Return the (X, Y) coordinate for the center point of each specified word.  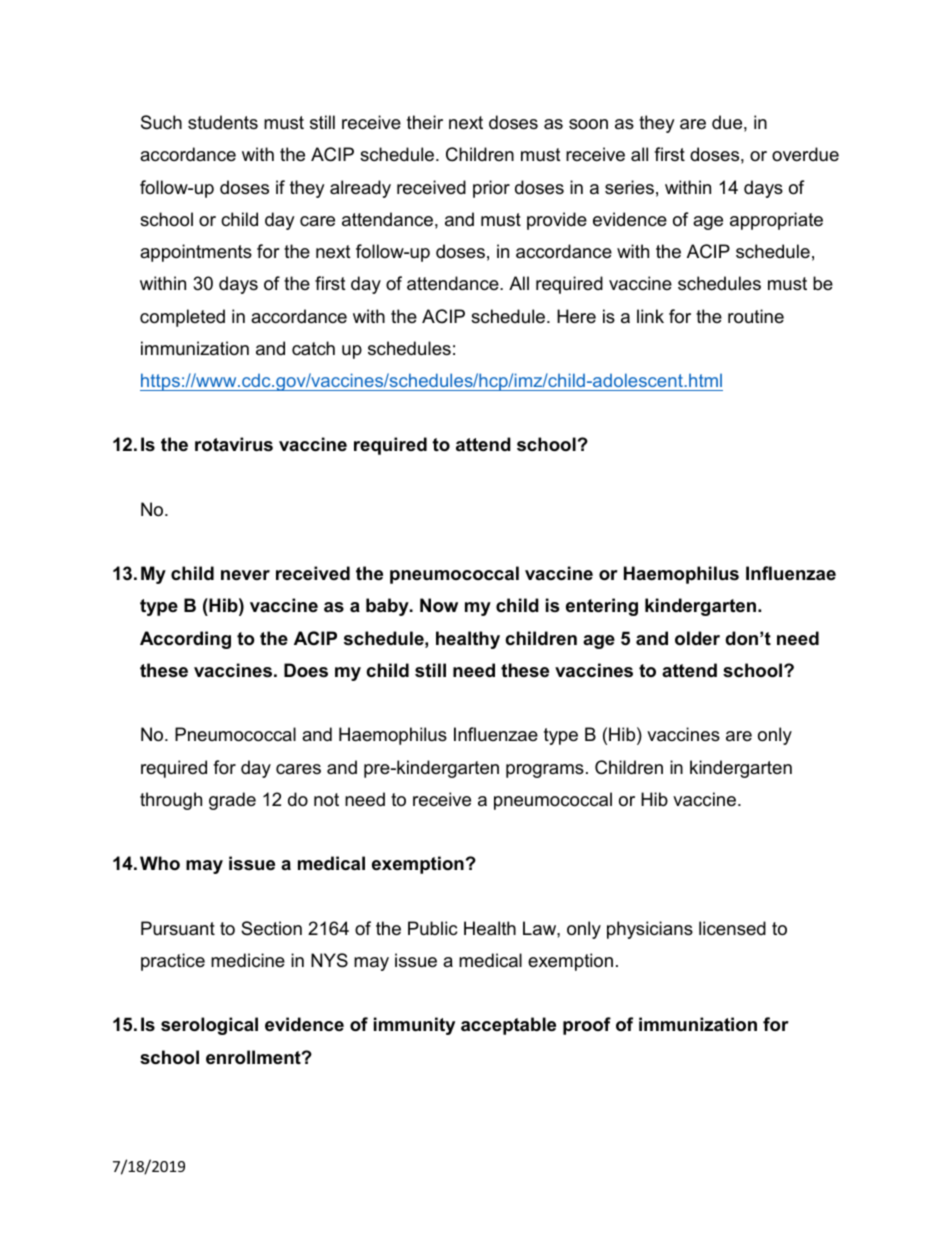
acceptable (508, 1026)
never (245, 575)
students (223, 122)
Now (439, 605)
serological (209, 1026)
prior (491, 189)
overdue (805, 154)
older (697, 638)
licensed (732, 928)
